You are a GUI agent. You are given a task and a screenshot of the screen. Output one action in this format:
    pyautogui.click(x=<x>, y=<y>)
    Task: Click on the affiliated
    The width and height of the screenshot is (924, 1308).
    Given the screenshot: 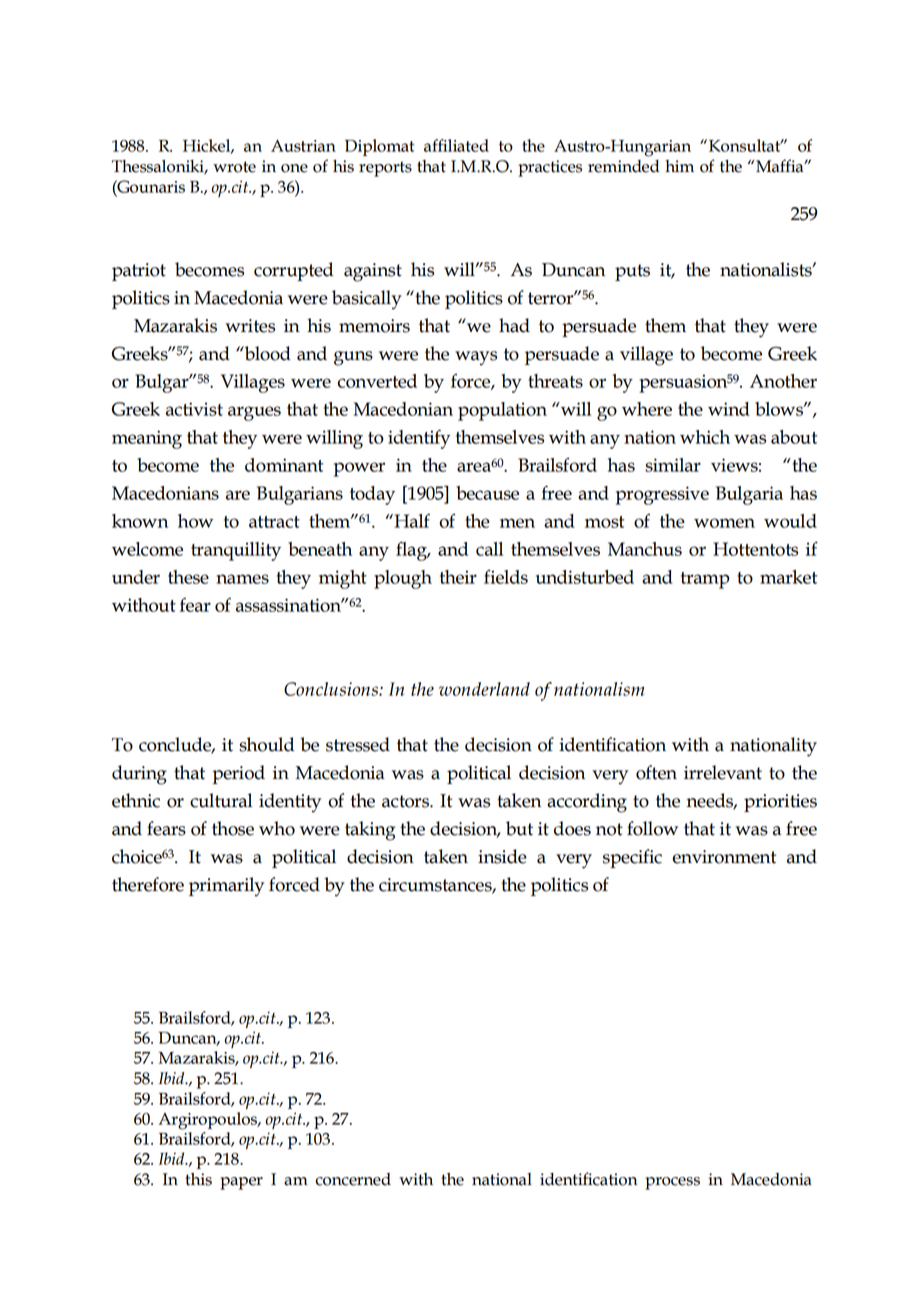 What is the action you would take?
    pyautogui.click(x=456, y=145)
